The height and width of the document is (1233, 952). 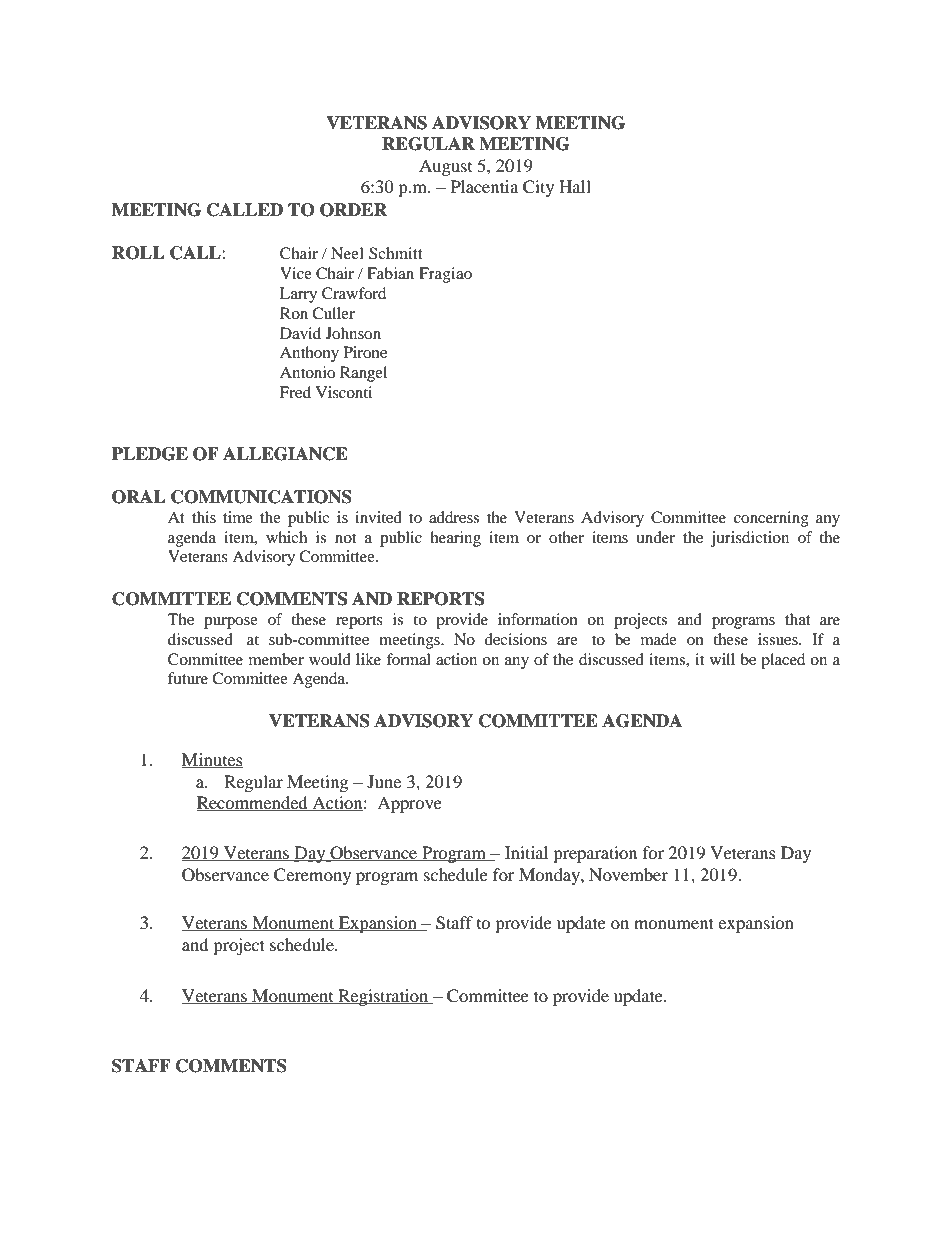 What do you see at coordinates (575, 186) in the document?
I see `Hall` at bounding box center [575, 186].
